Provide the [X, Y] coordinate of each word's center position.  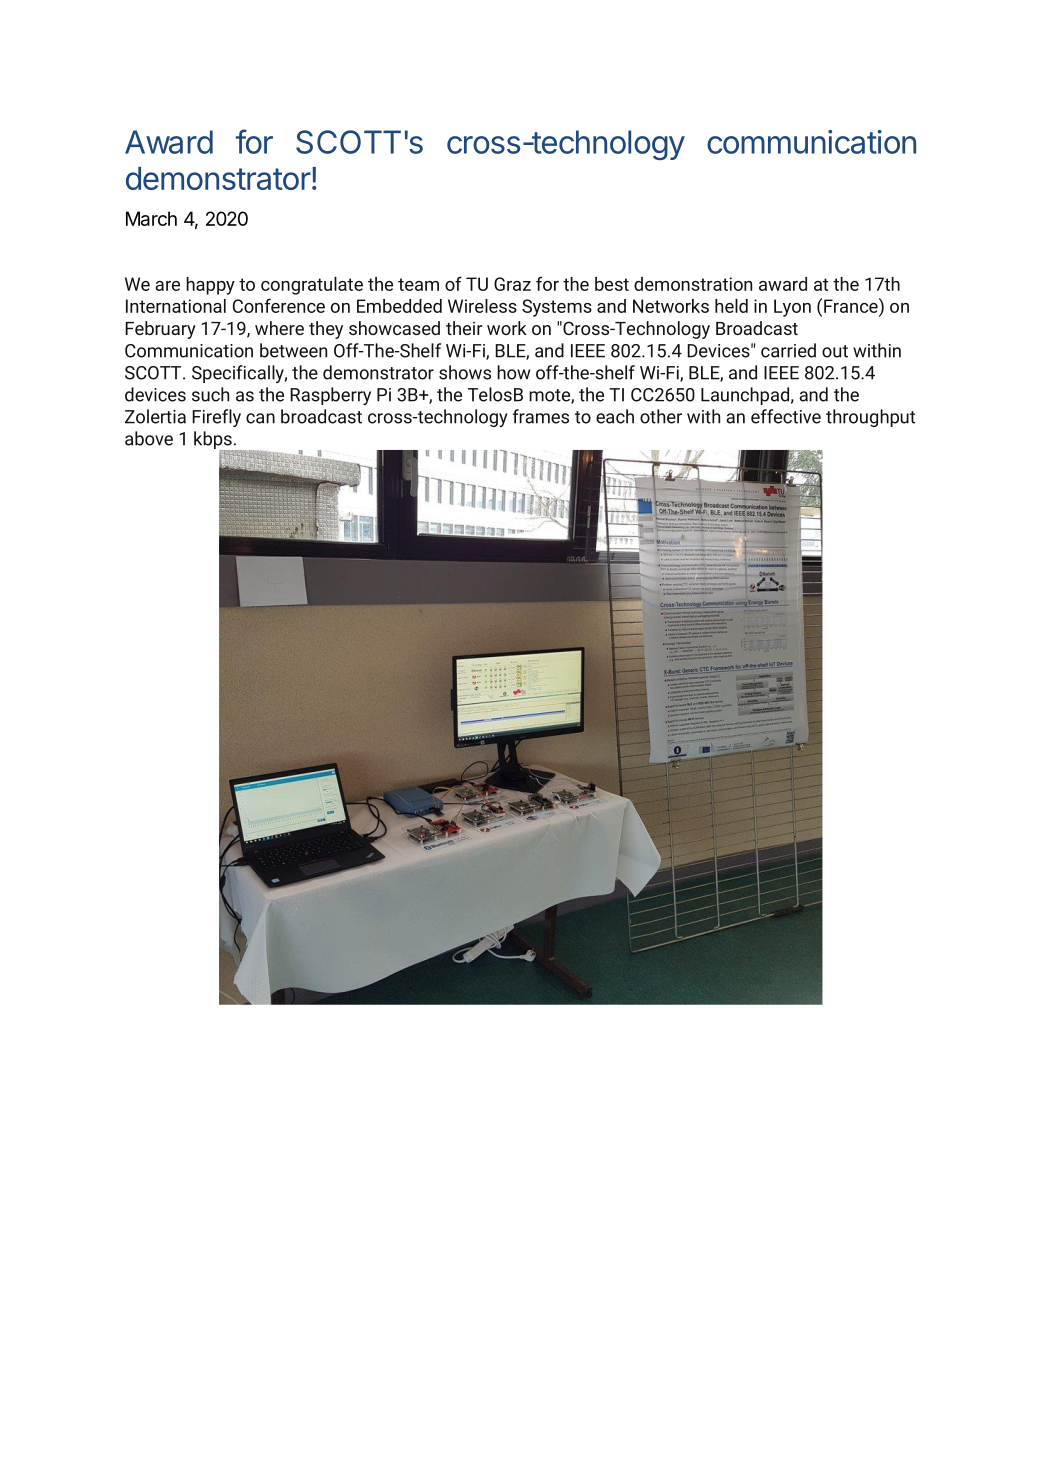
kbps [214, 441]
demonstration [693, 284]
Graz [512, 284]
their [464, 328]
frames [541, 416]
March [151, 218]
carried [788, 350]
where [279, 328]
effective [786, 416]
